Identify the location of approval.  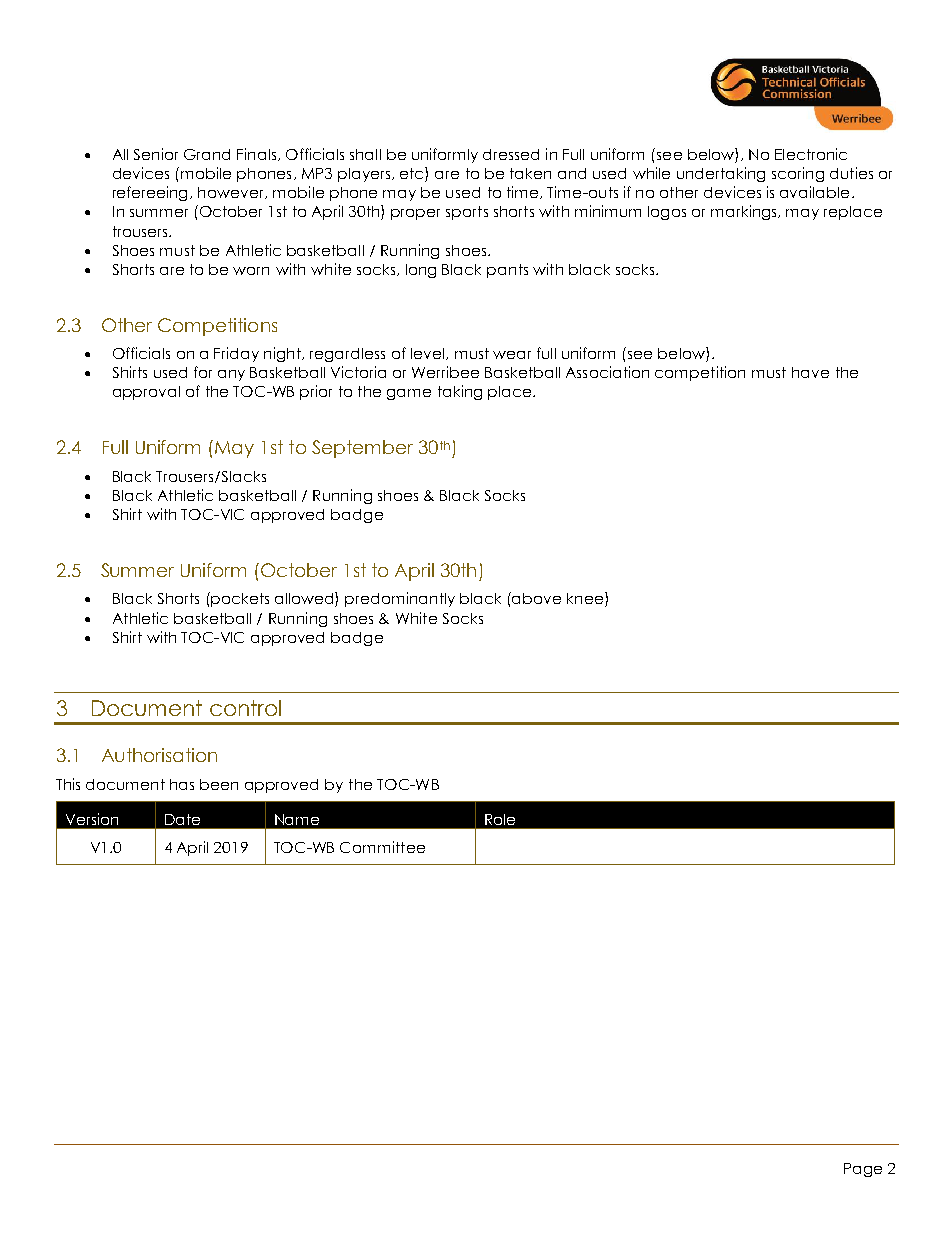
(146, 393).
